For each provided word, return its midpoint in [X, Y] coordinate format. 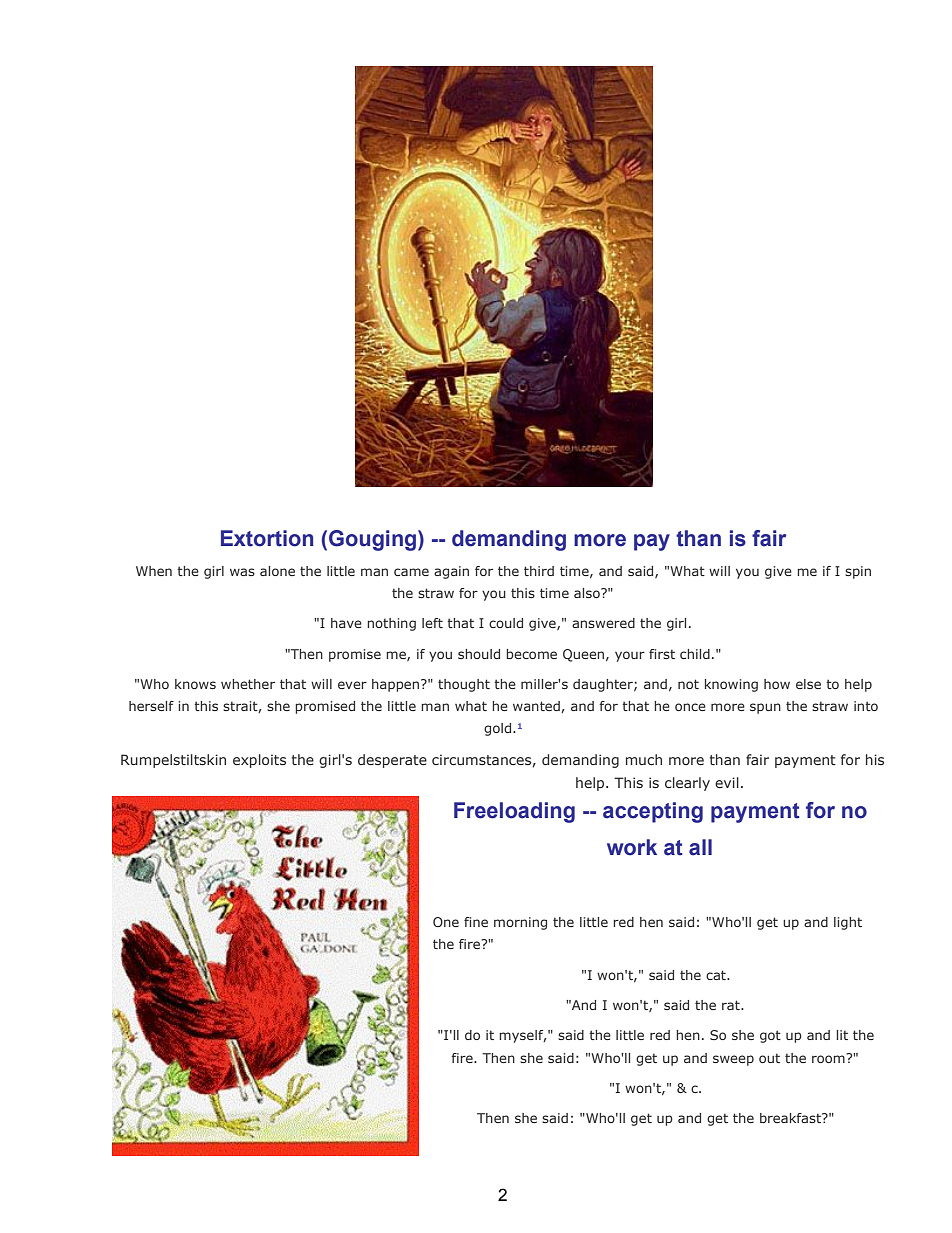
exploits [259, 761]
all [700, 847]
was [242, 572]
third [539, 571]
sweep [733, 1060]
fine [476, 922]
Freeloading [514, 812]
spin [858, 572]
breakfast [791, 1118]
